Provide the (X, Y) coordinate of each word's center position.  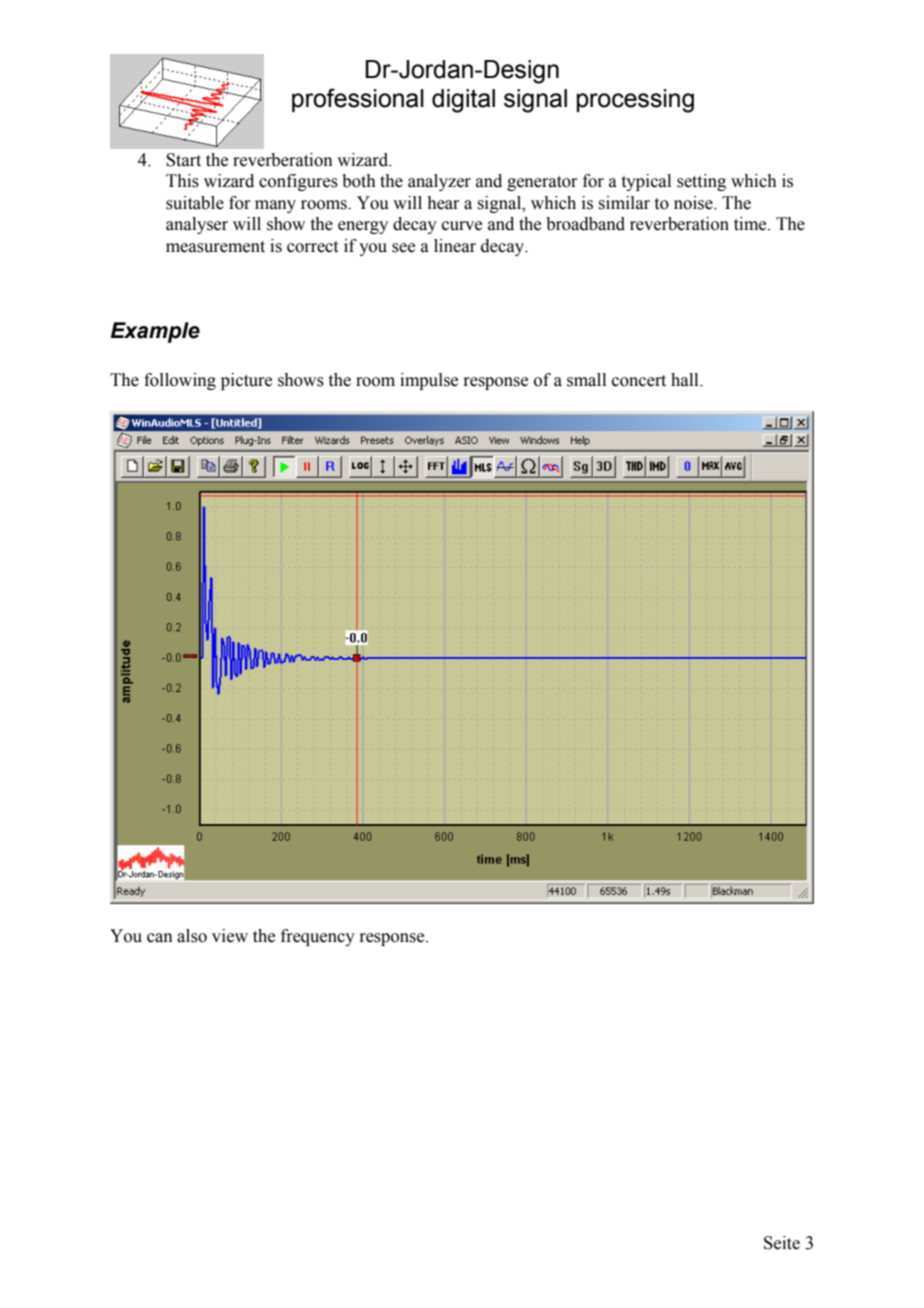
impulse (429, 381)
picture (246, 381)
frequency (318, 937)
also (192, 936)
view (230, 936)
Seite (782, 1243)
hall (686, 380)
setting (701, 182)
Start (183, 160)
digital (463, 101)
